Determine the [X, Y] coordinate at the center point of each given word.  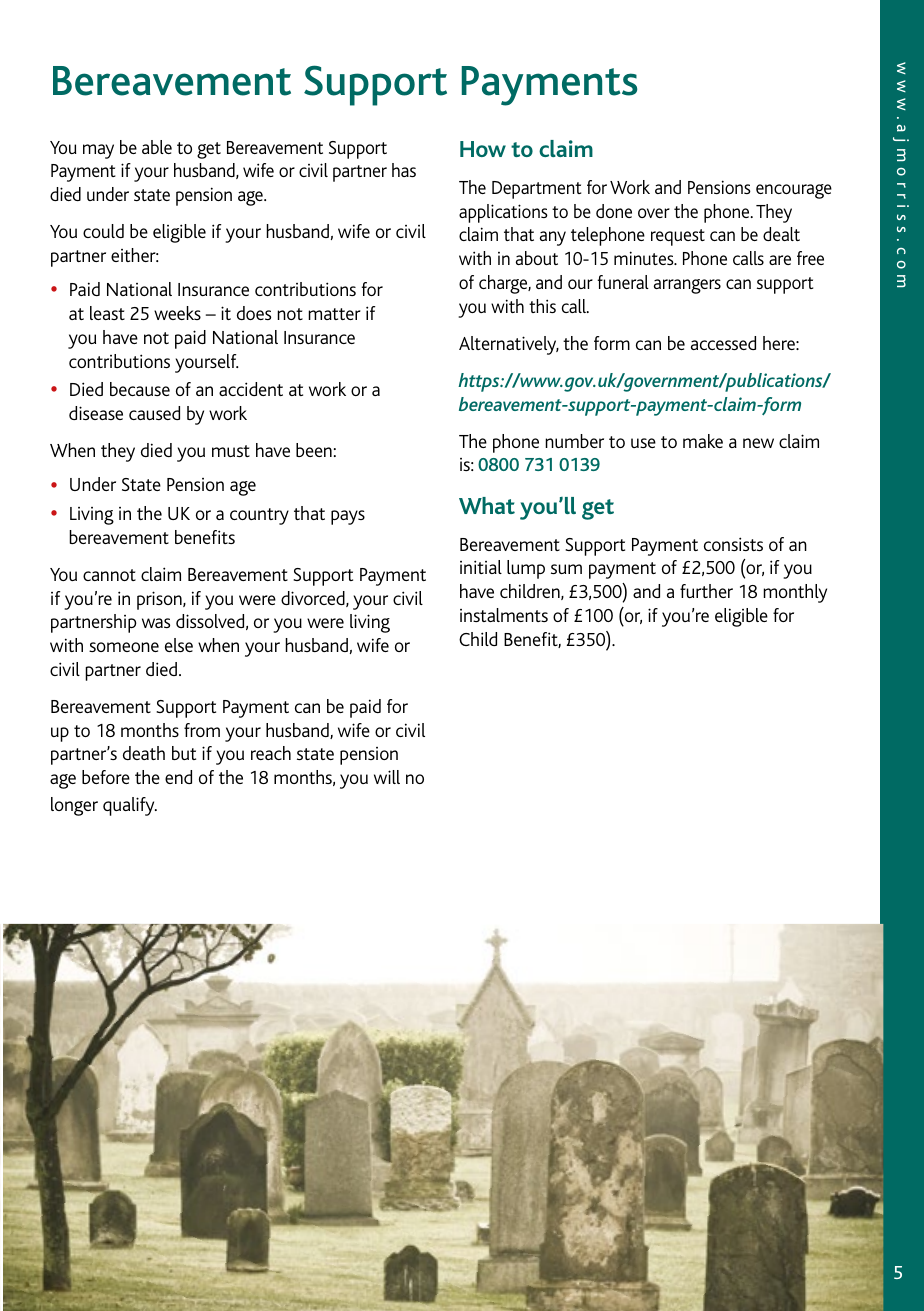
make [703, 441]
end [178, 777]
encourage [794, 191]
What [487, 505]
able [157, 147]
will [387, 777]
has [404, 170]
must [231, 451]
